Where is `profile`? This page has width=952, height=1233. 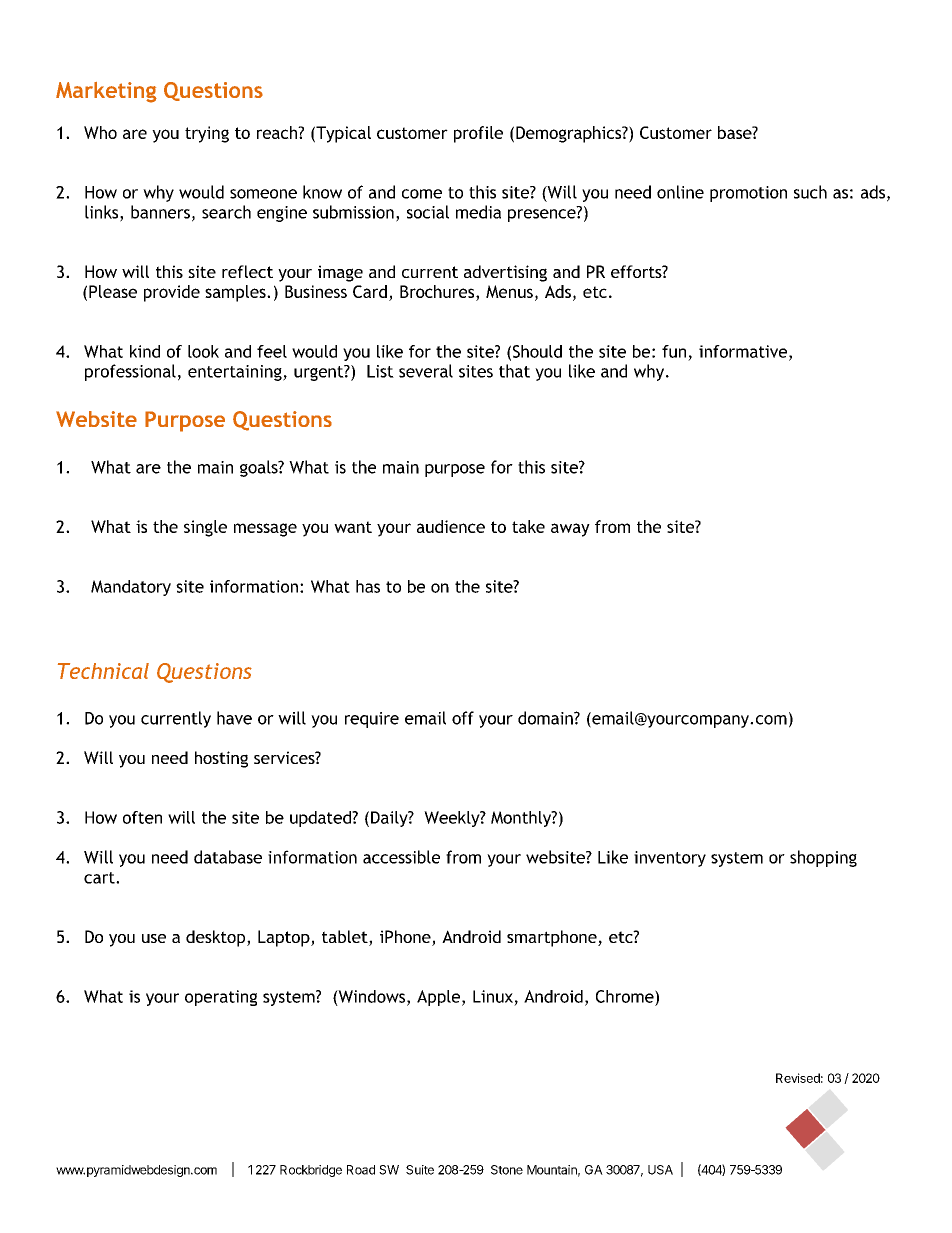
profile is located at coordinates (478, 134).
